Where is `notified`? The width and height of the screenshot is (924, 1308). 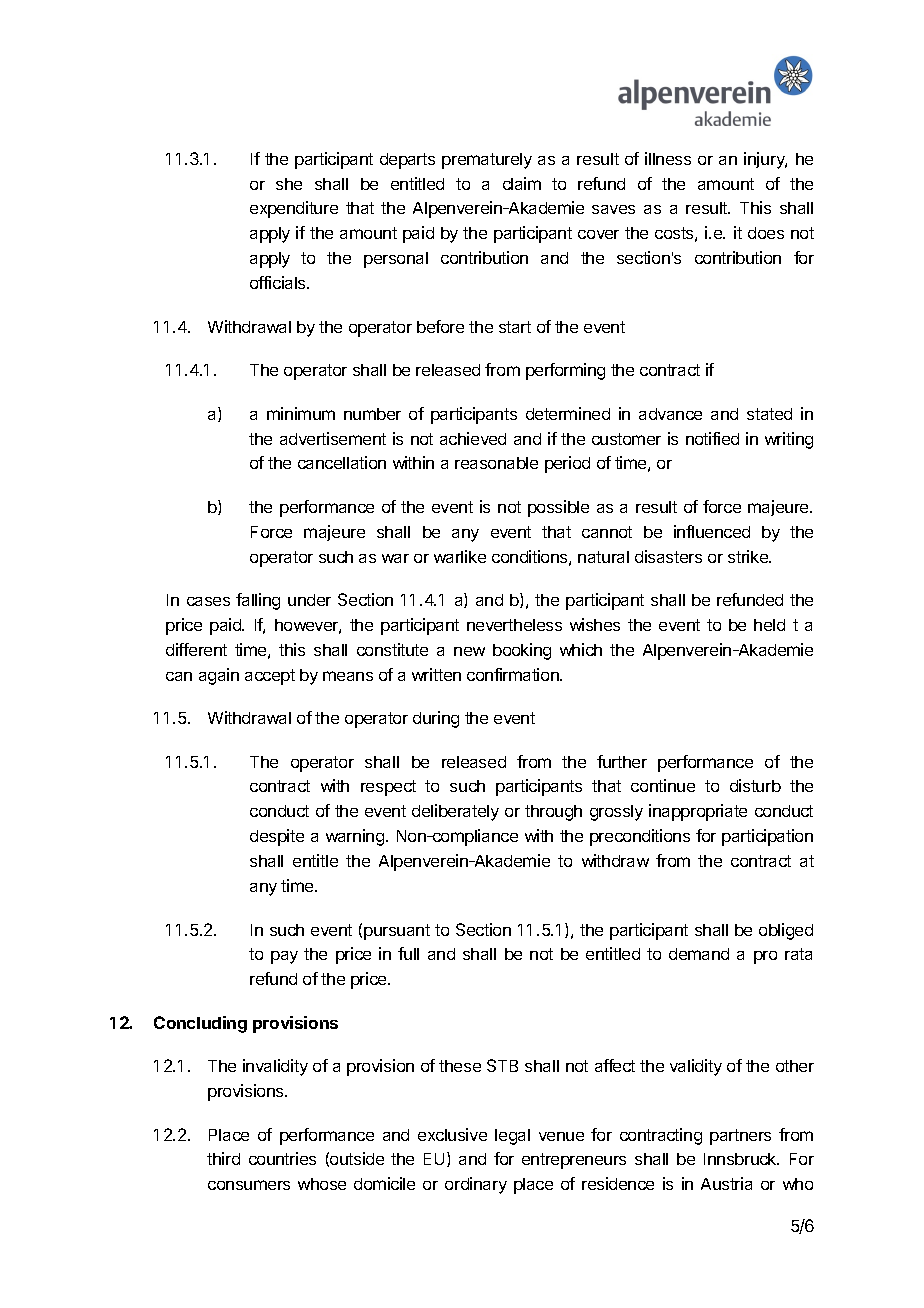 notified is located at coordinates (712, 438).
